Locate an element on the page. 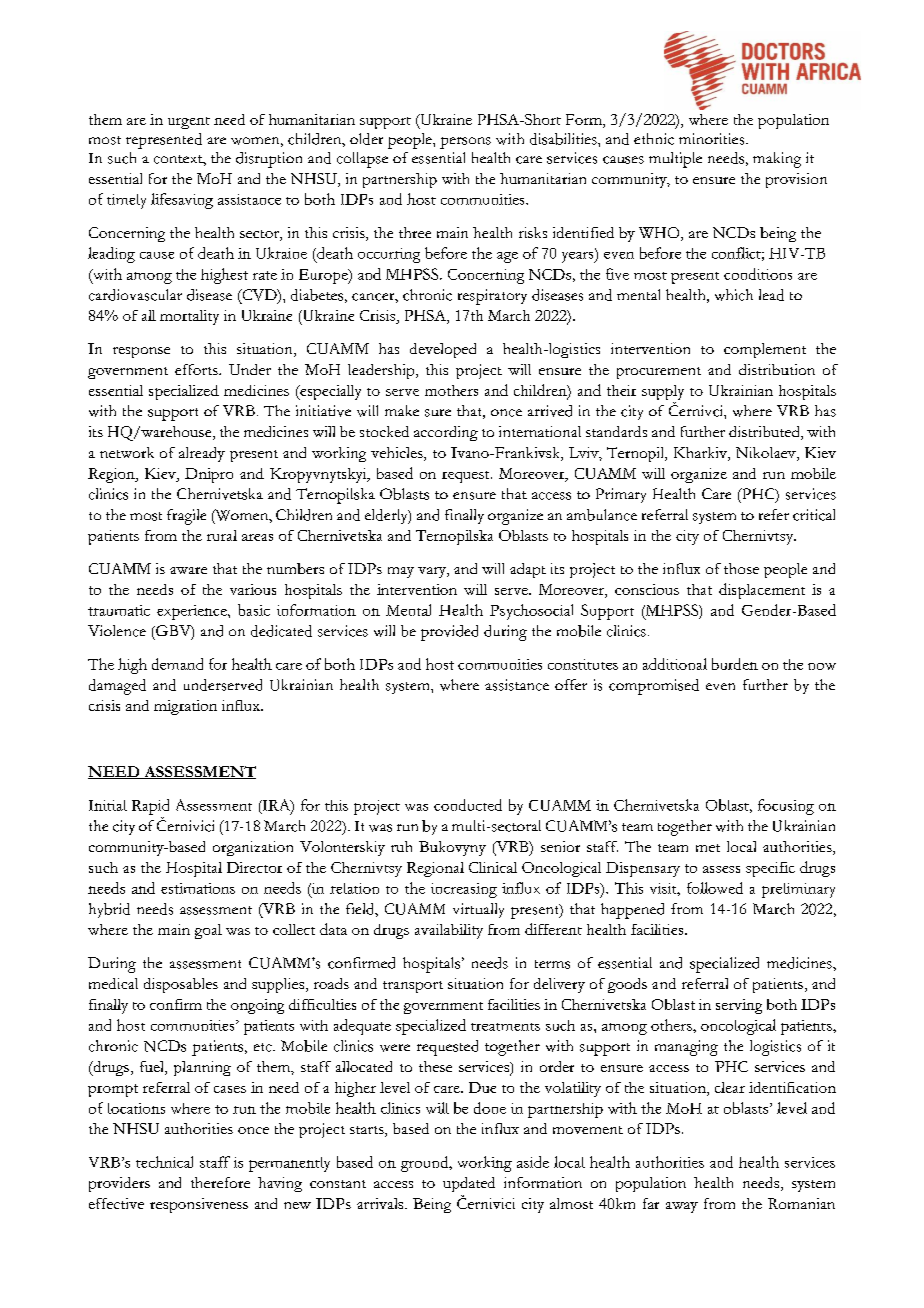  away is located at coordinates (682, 1207).
